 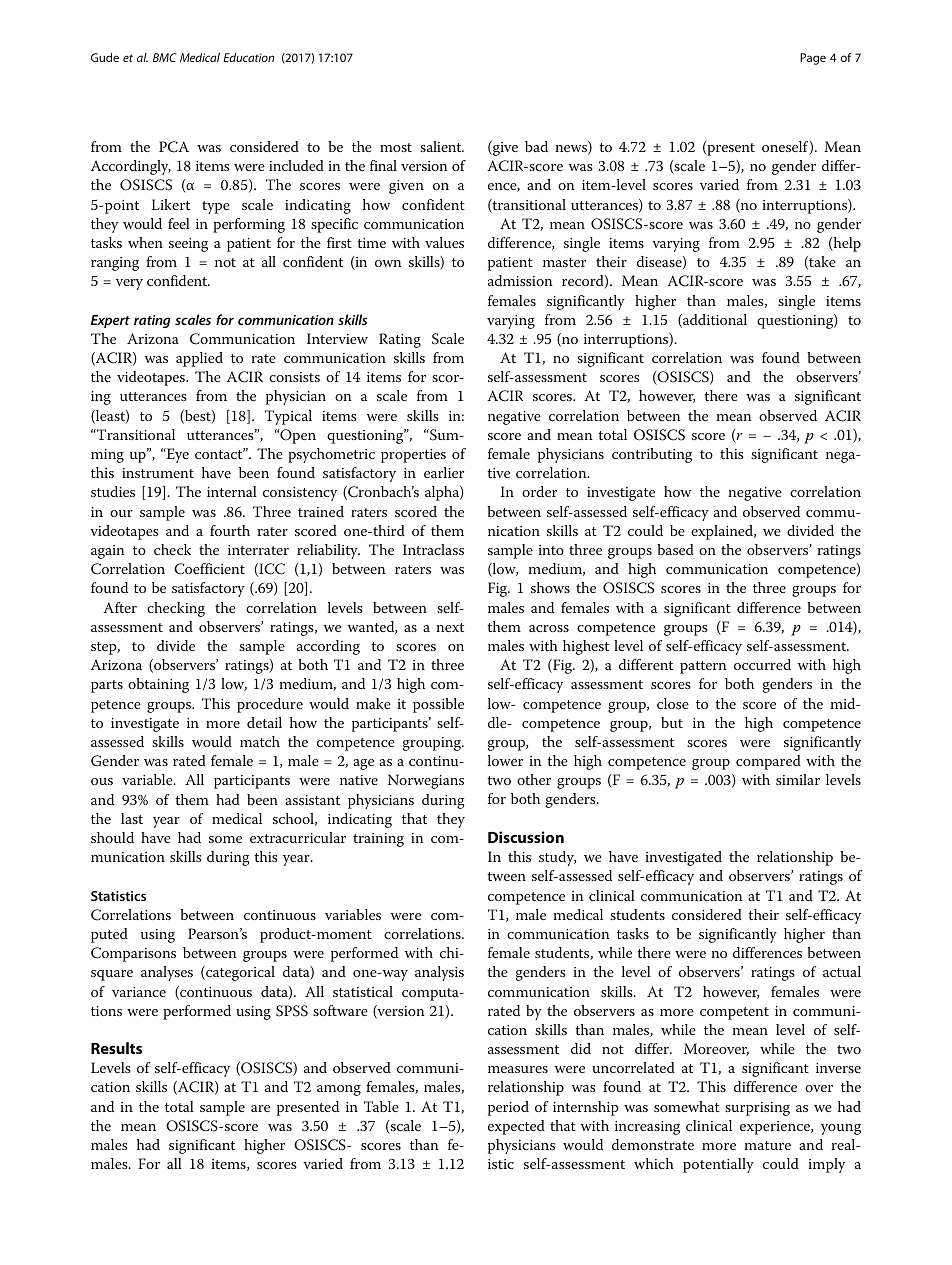 What do you see at coordinates (442, 146) in the screenshot?
I see `salient` at bounding box center [442, 146].
